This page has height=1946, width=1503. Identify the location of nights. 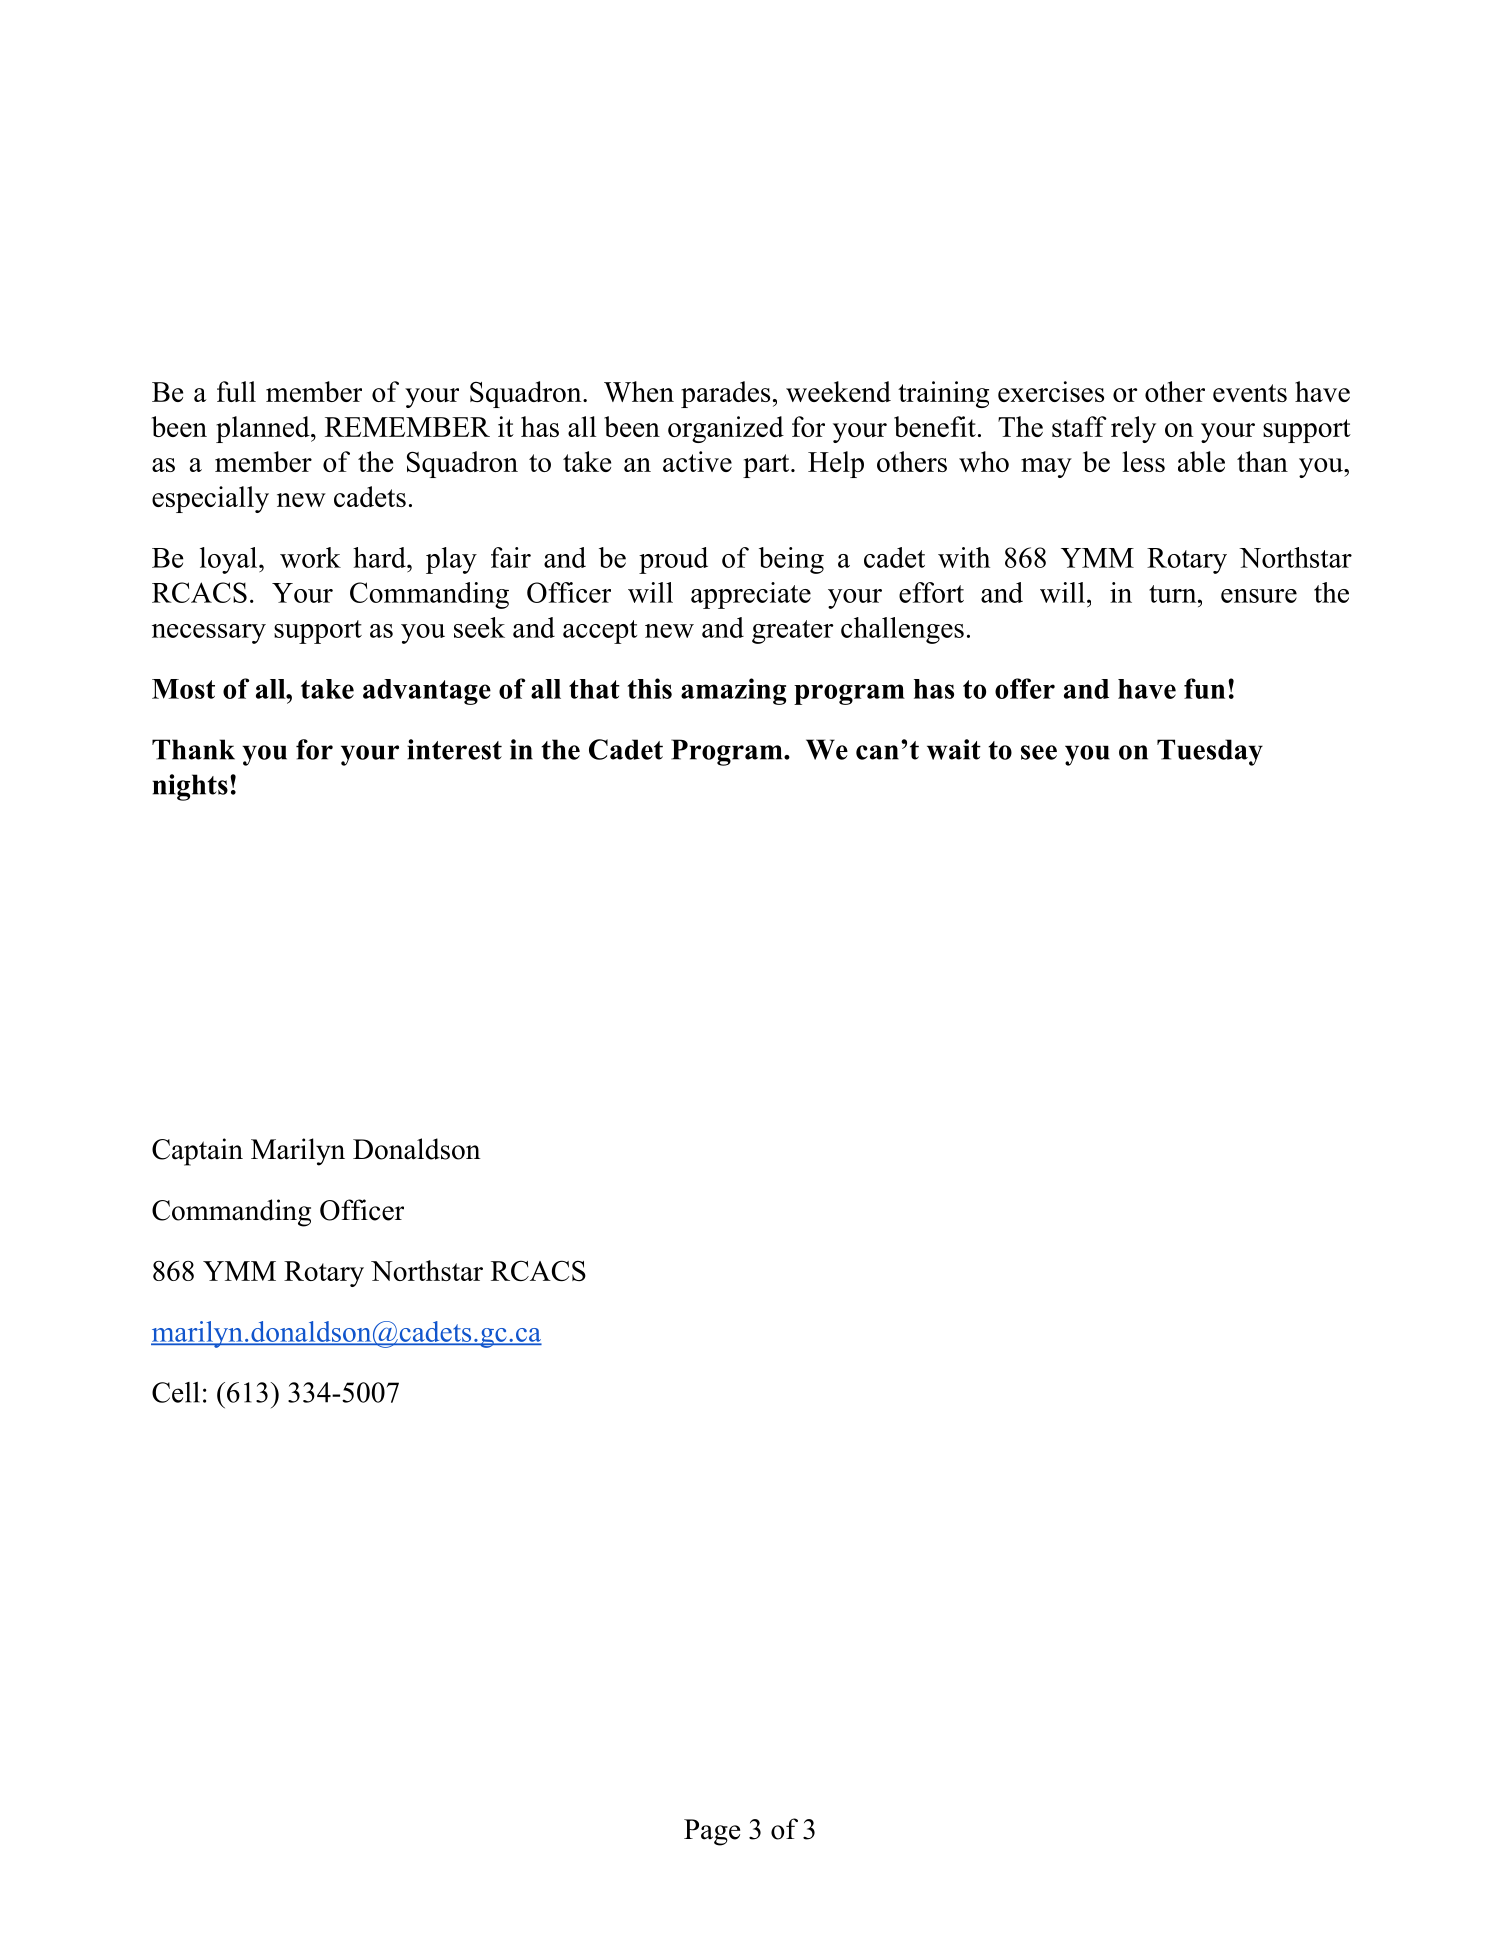
(190, 787).
